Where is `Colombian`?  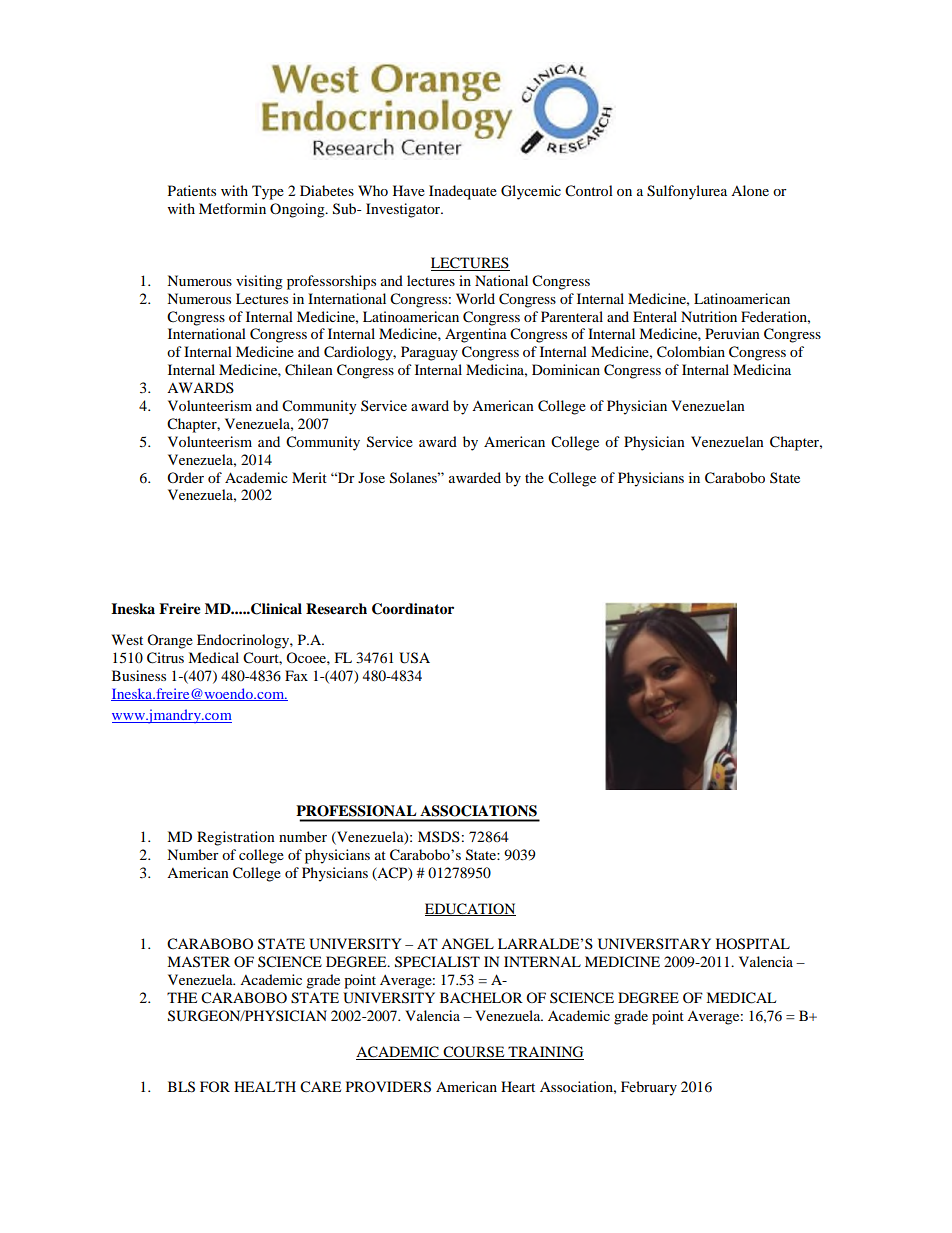 Colombian is located at coordinates (691, 352).
